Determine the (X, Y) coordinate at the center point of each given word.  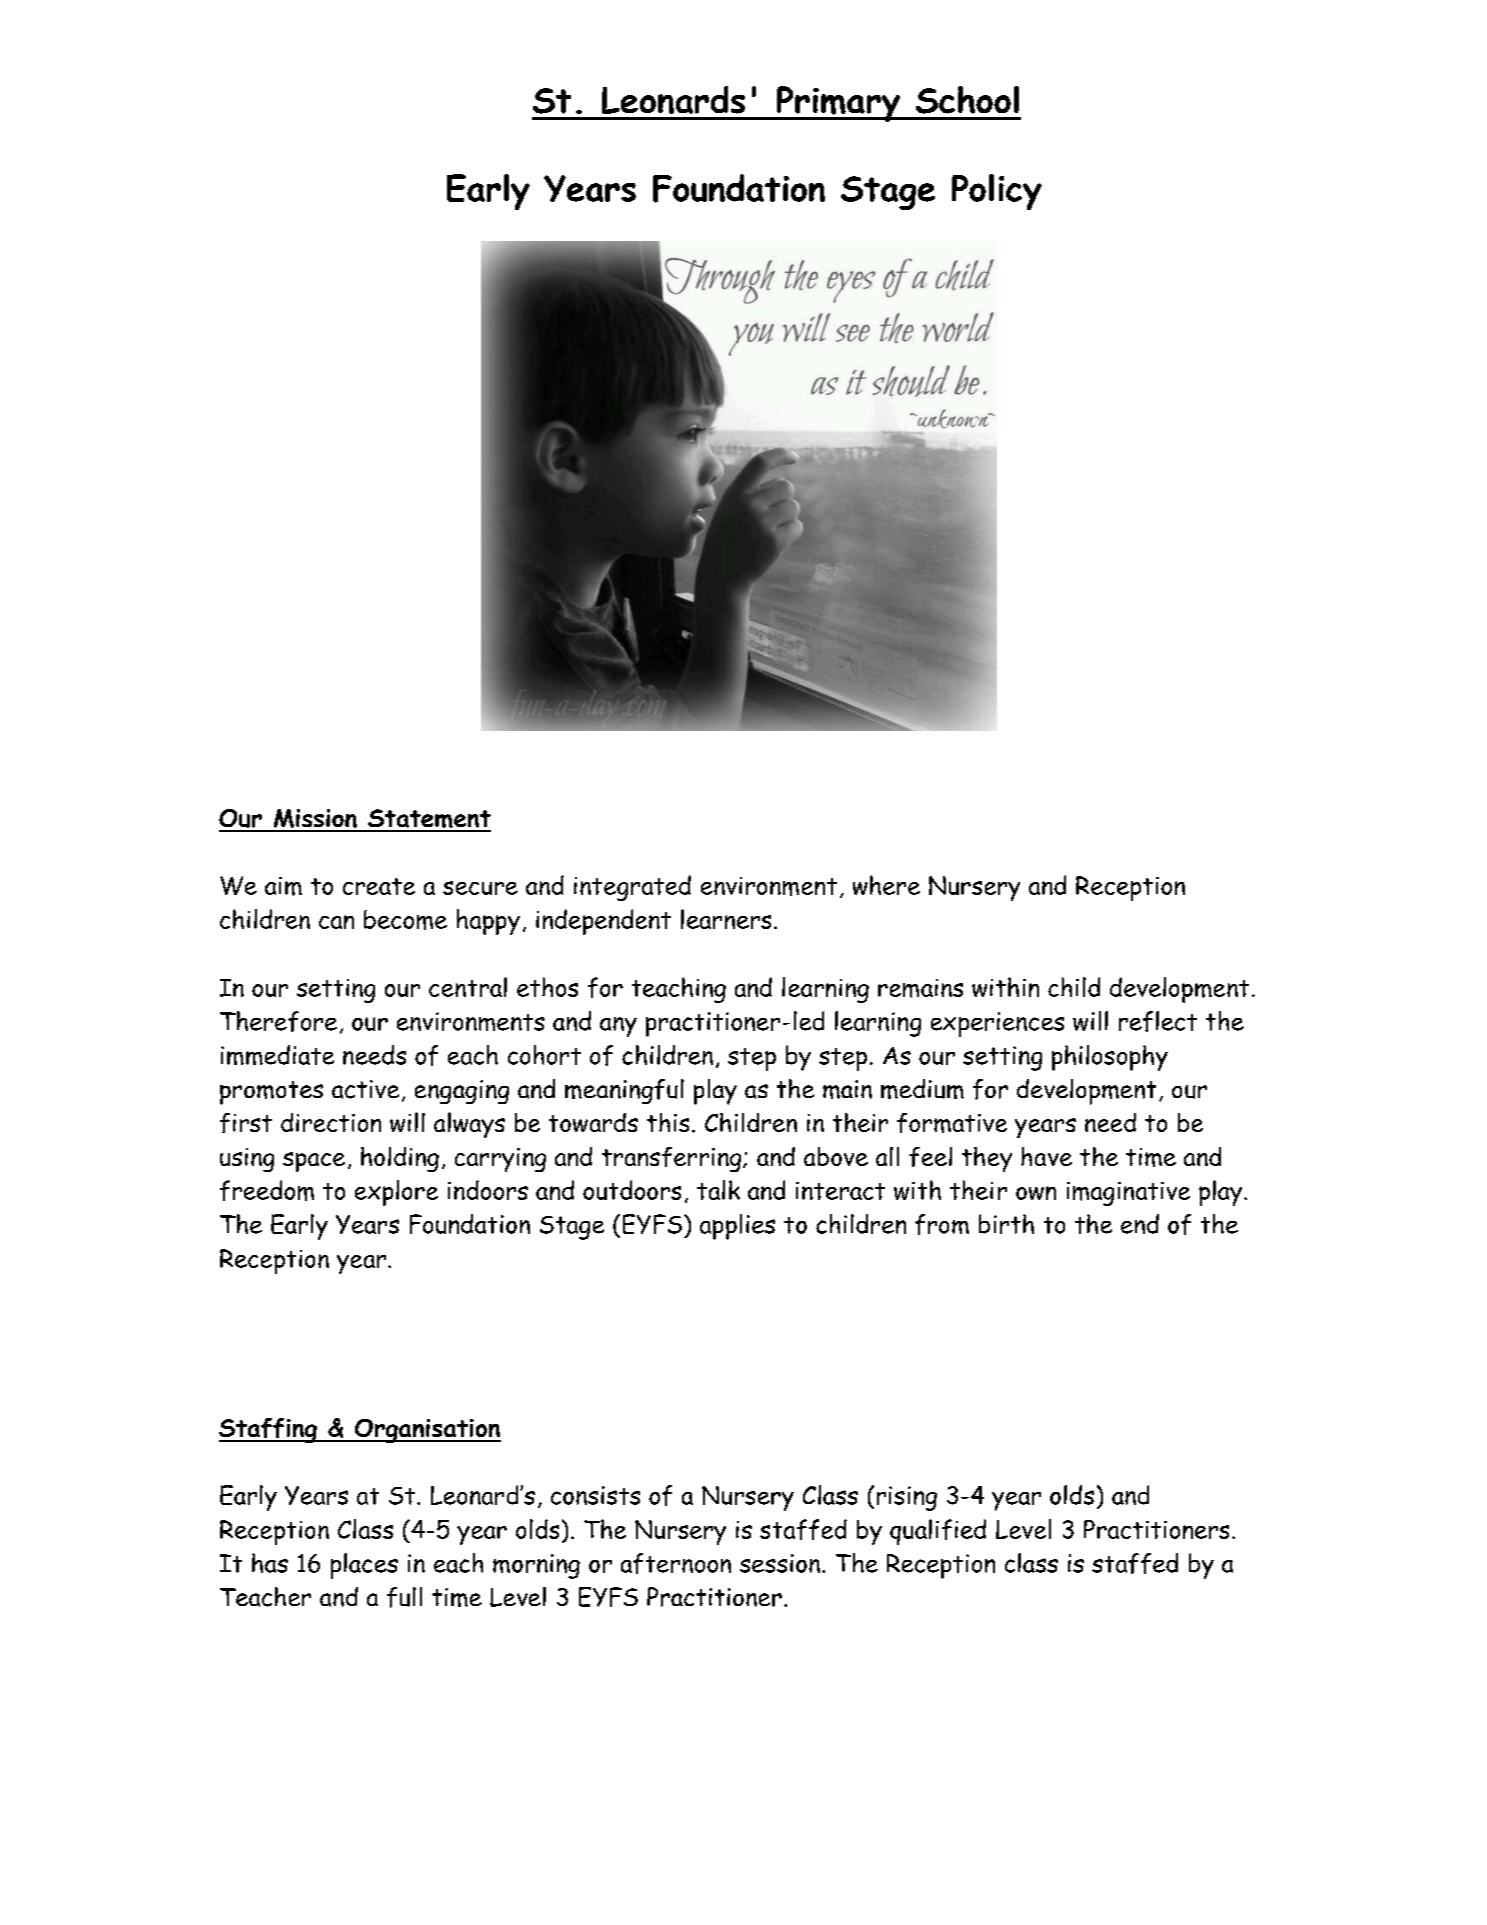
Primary (838, 104)
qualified (938, 1532)
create (379, 886)
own (1036, 1193)
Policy (997, 192)
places (364, 1566)
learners (726, 919)
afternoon (676, 1563)
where (886, 885)
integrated (632, 888)
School (967, 100)
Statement (428, 820)
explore (396, 1193)
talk (718, 1190)
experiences (997, 1024)
